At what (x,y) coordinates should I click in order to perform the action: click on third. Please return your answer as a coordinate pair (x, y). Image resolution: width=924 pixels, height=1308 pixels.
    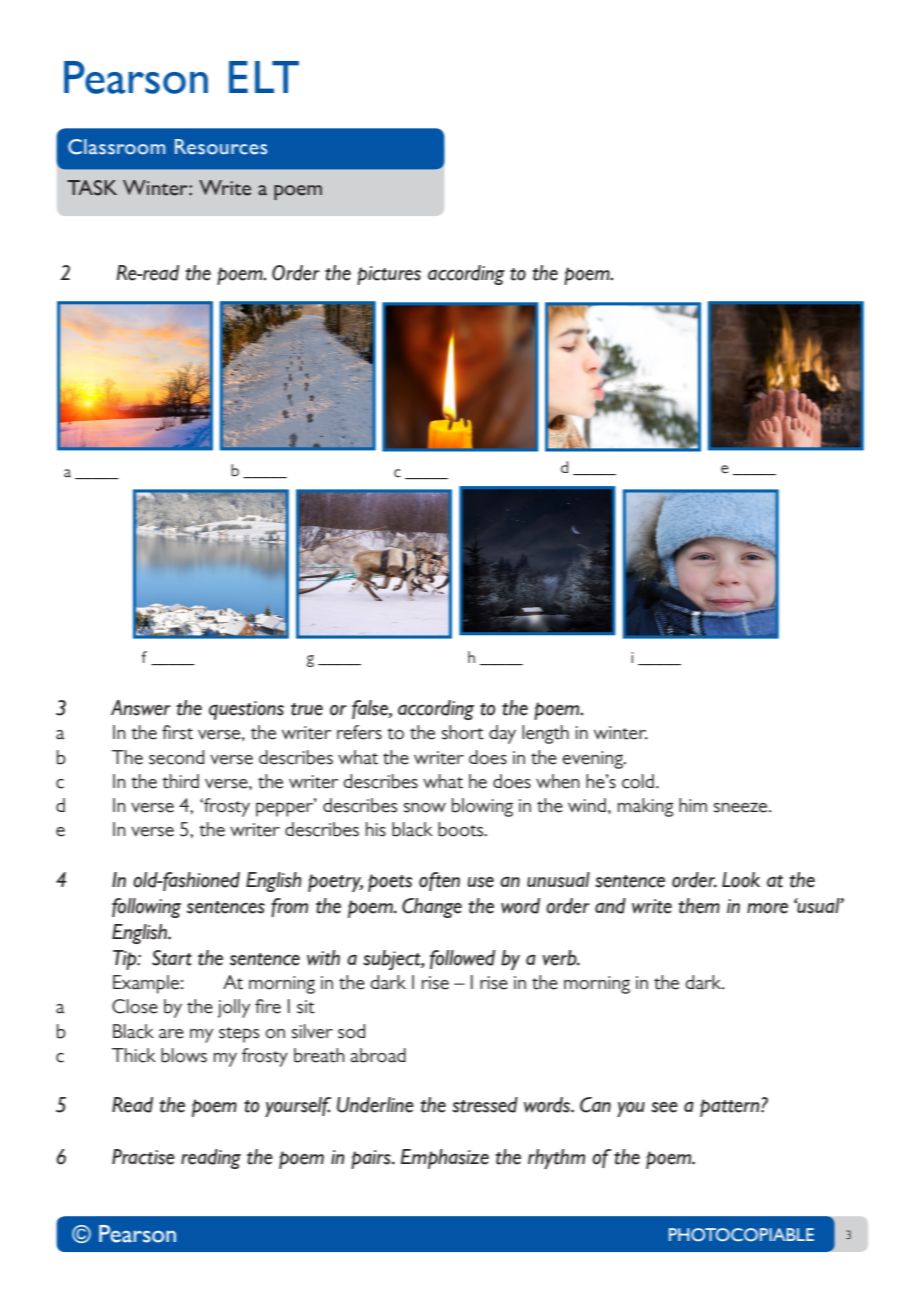
    Looking at the image, I should click on (180, 781).
